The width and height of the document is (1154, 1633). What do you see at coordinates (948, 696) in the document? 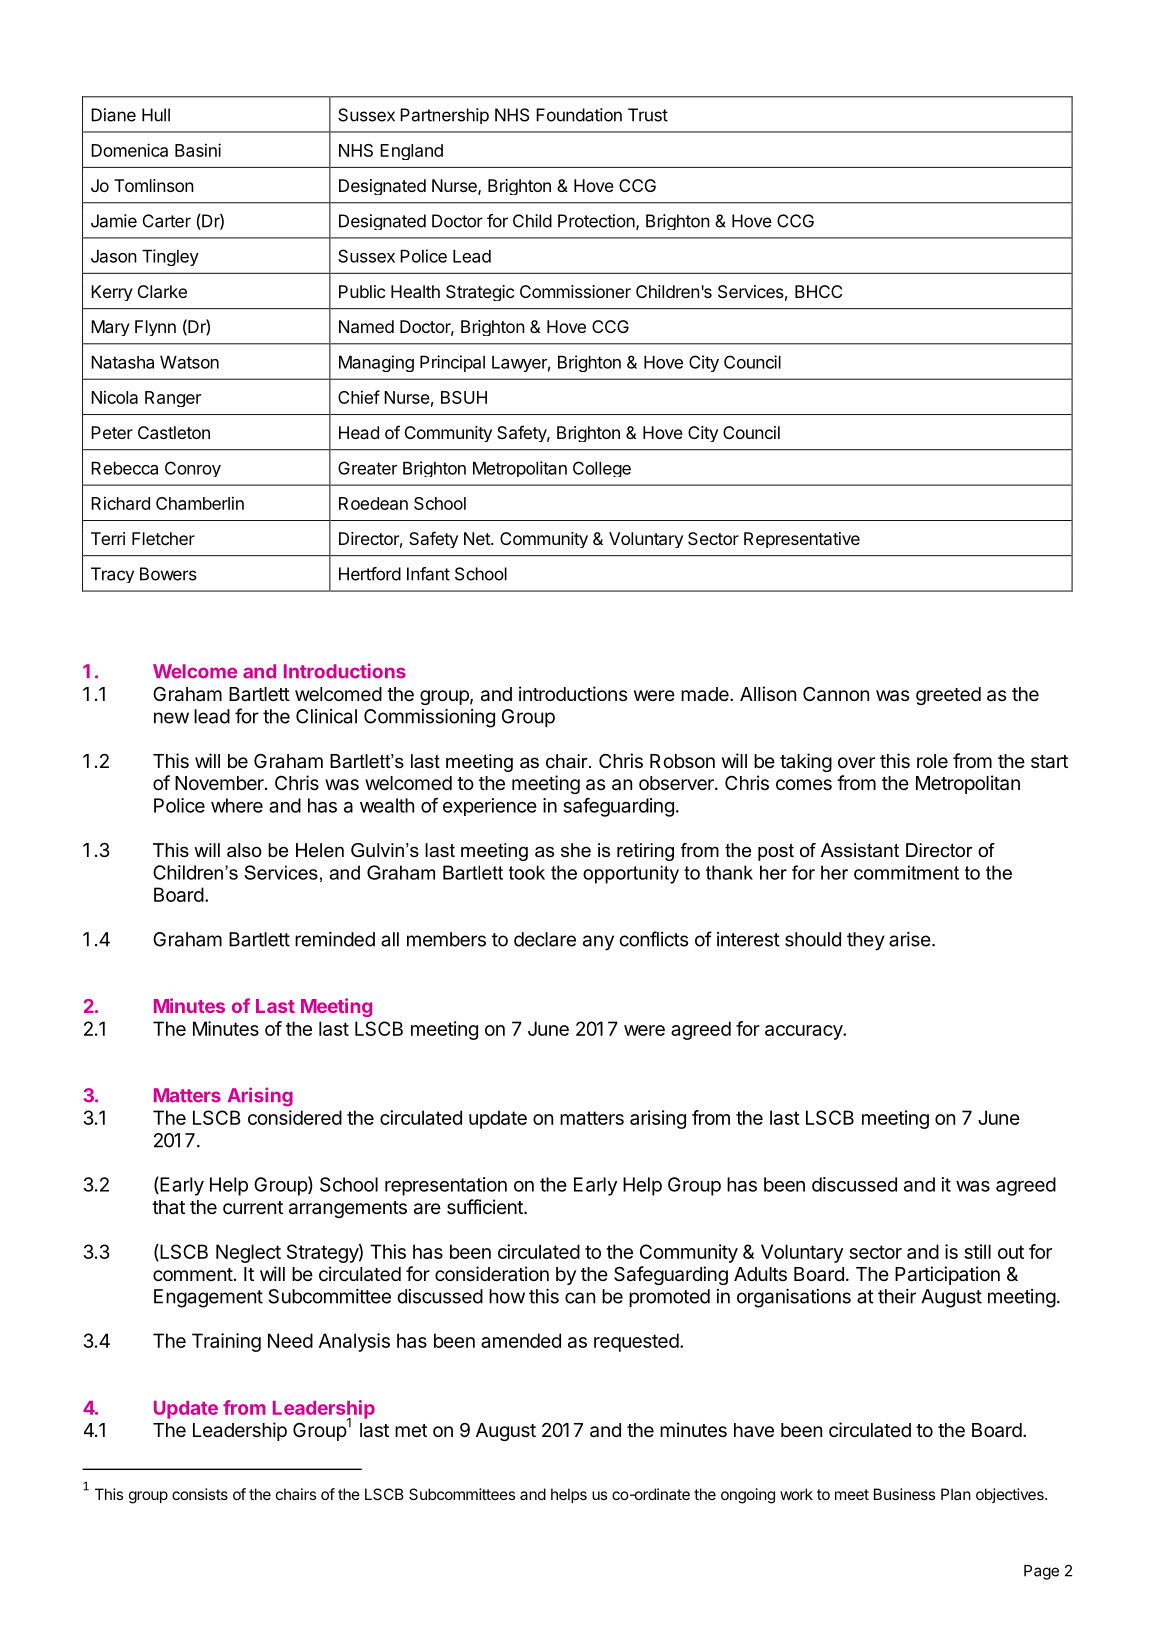
I see `greeted` at bounding box center [948, 696].
